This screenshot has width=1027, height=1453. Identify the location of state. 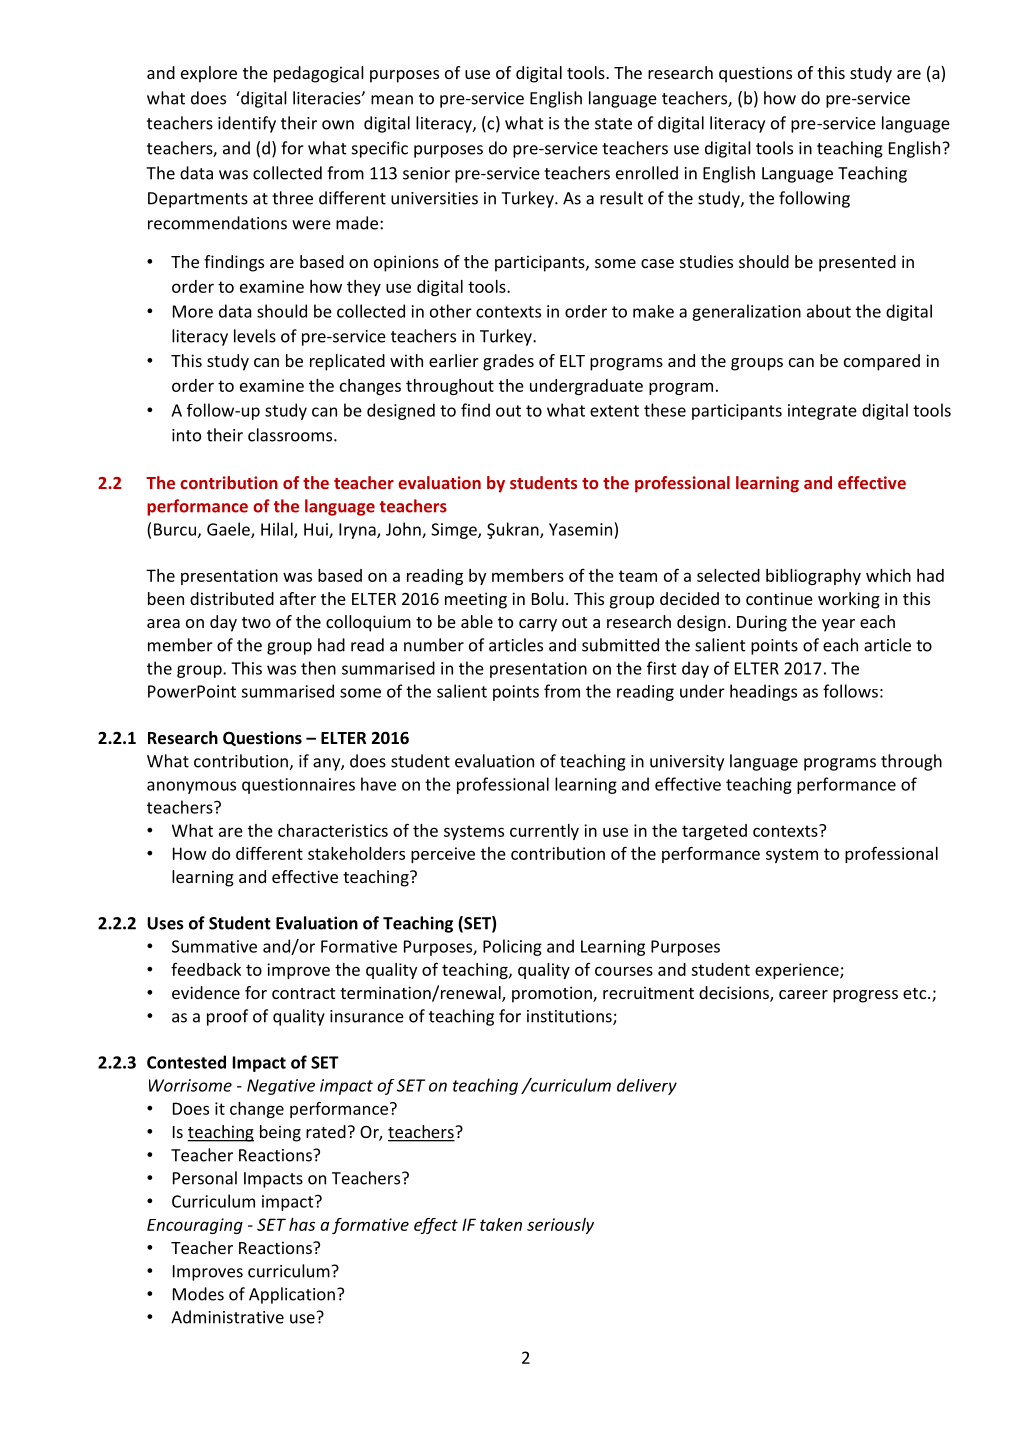
(613, 124).
